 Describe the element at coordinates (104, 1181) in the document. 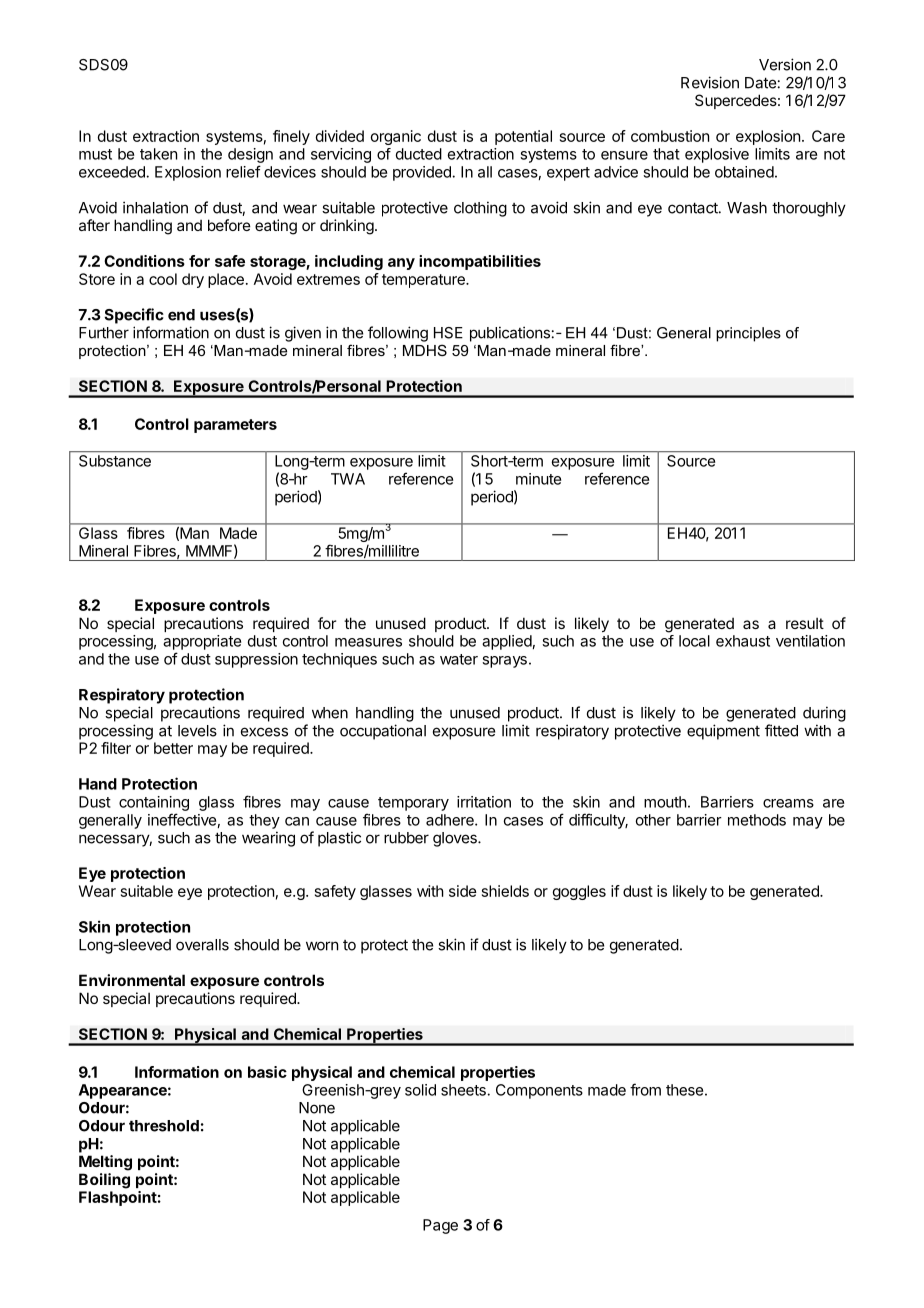

I see `Boiling` at that location.
